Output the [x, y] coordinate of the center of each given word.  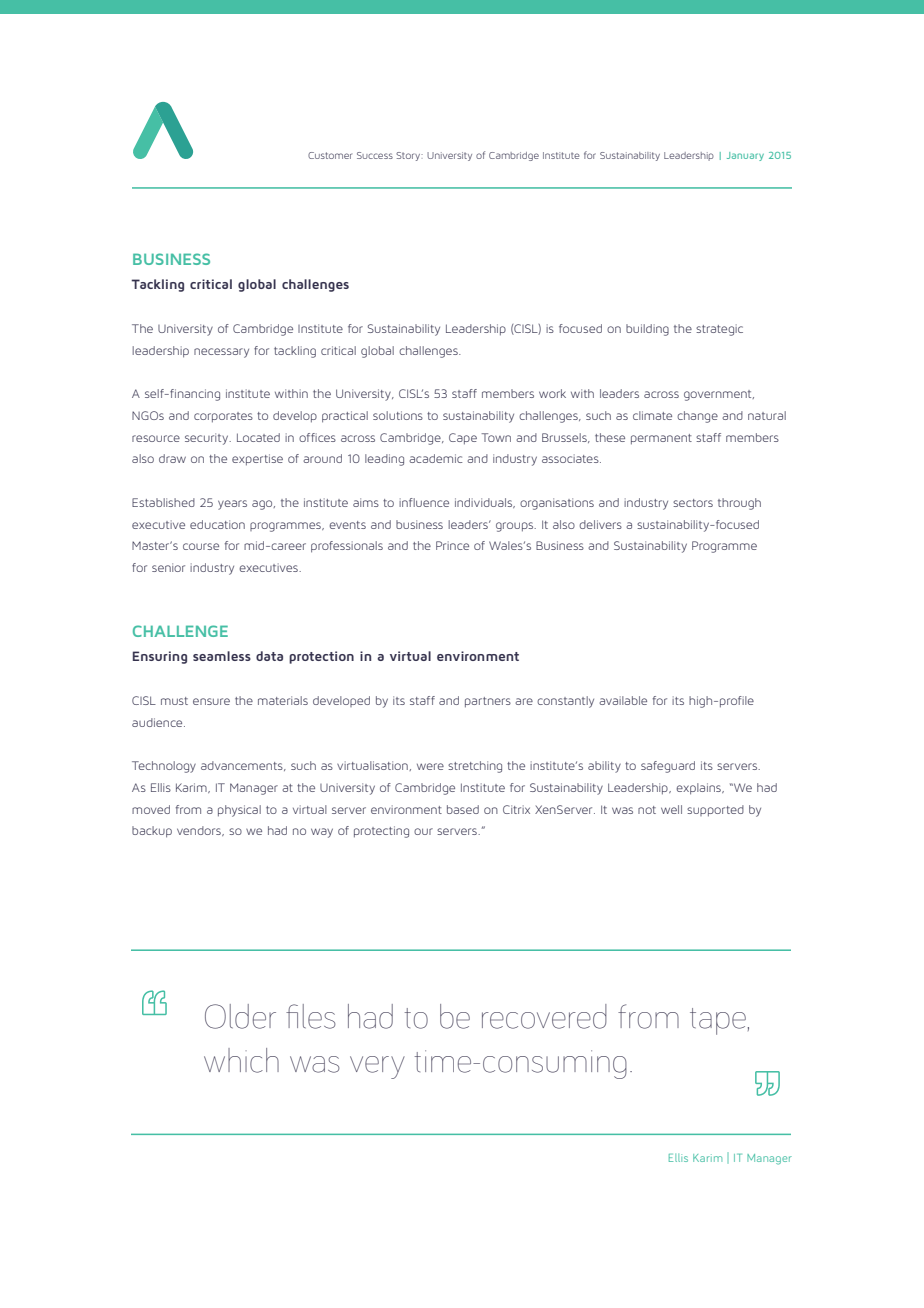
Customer [330, 155]
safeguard [668, 767]
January [745, 156]
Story [409, 156]
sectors [693, 503]
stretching [475, 767]
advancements [243, 766]
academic [435, 458]
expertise [257, 460]
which [241, 1060]
